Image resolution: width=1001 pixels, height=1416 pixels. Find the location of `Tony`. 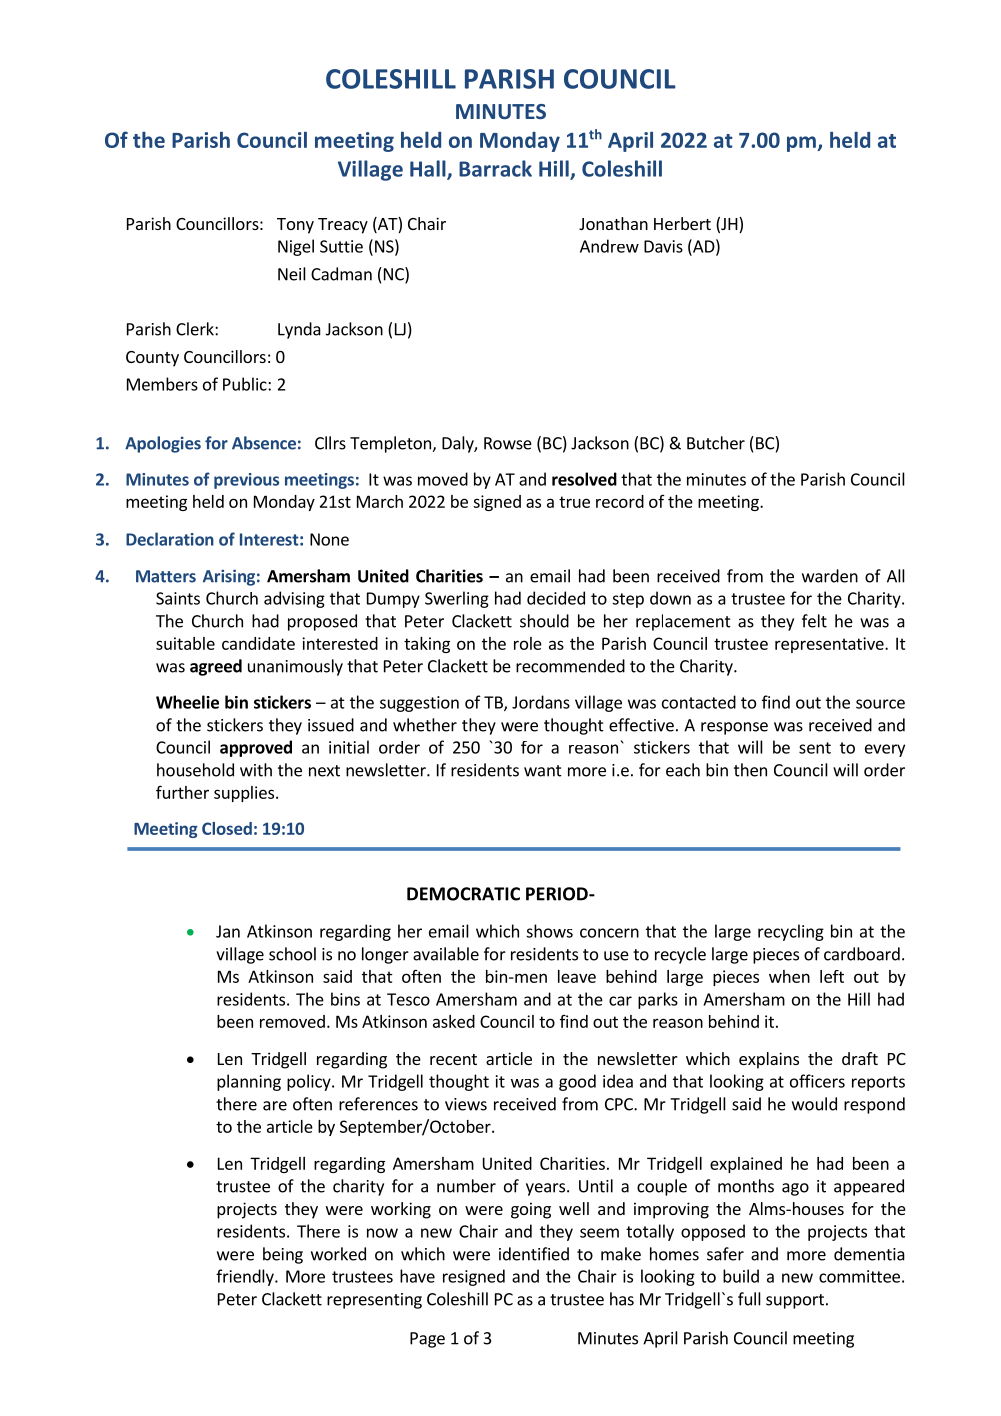

Tony is located at coordinates (295, 226).
